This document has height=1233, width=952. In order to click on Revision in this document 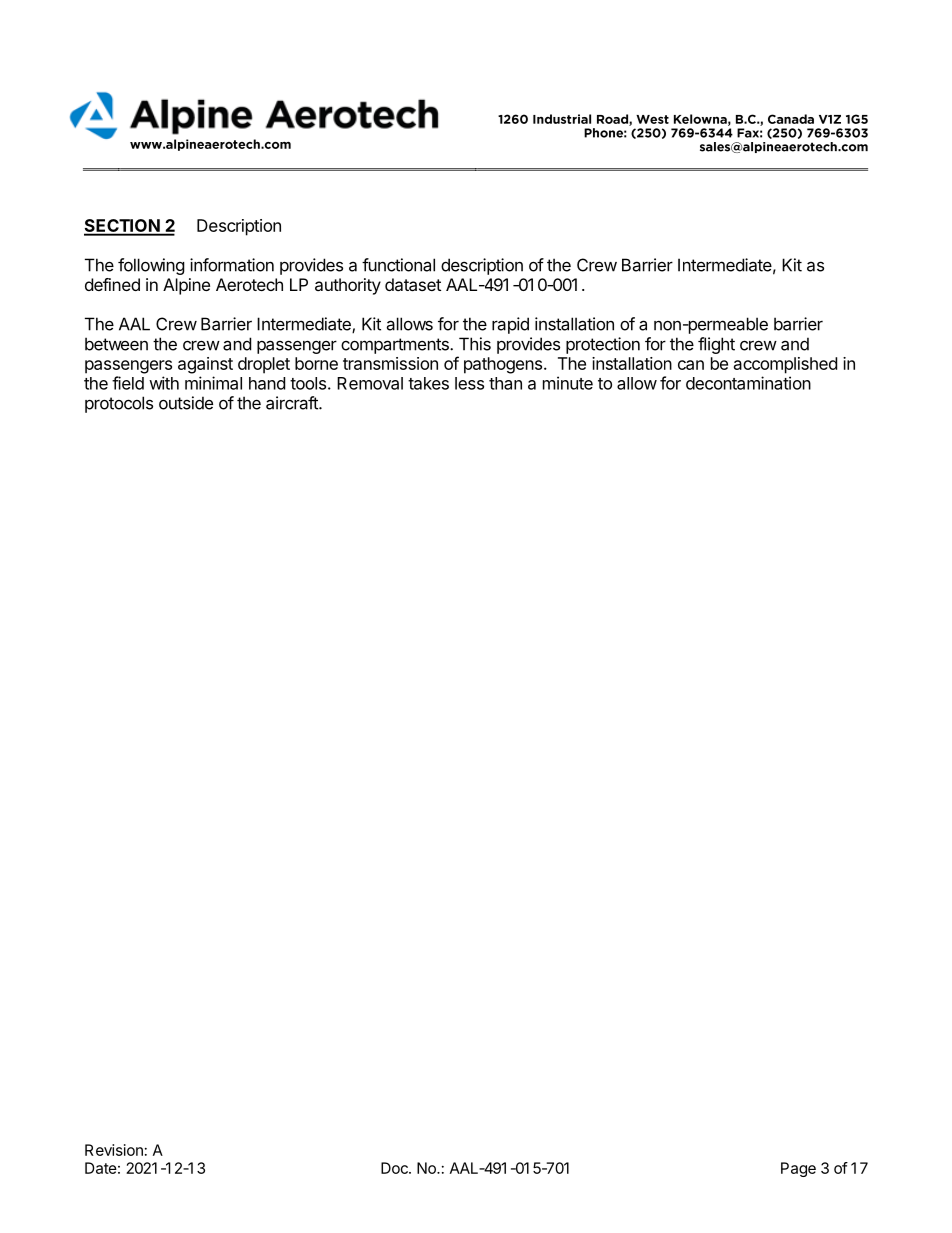, I will do `click(114, 1150)`.
